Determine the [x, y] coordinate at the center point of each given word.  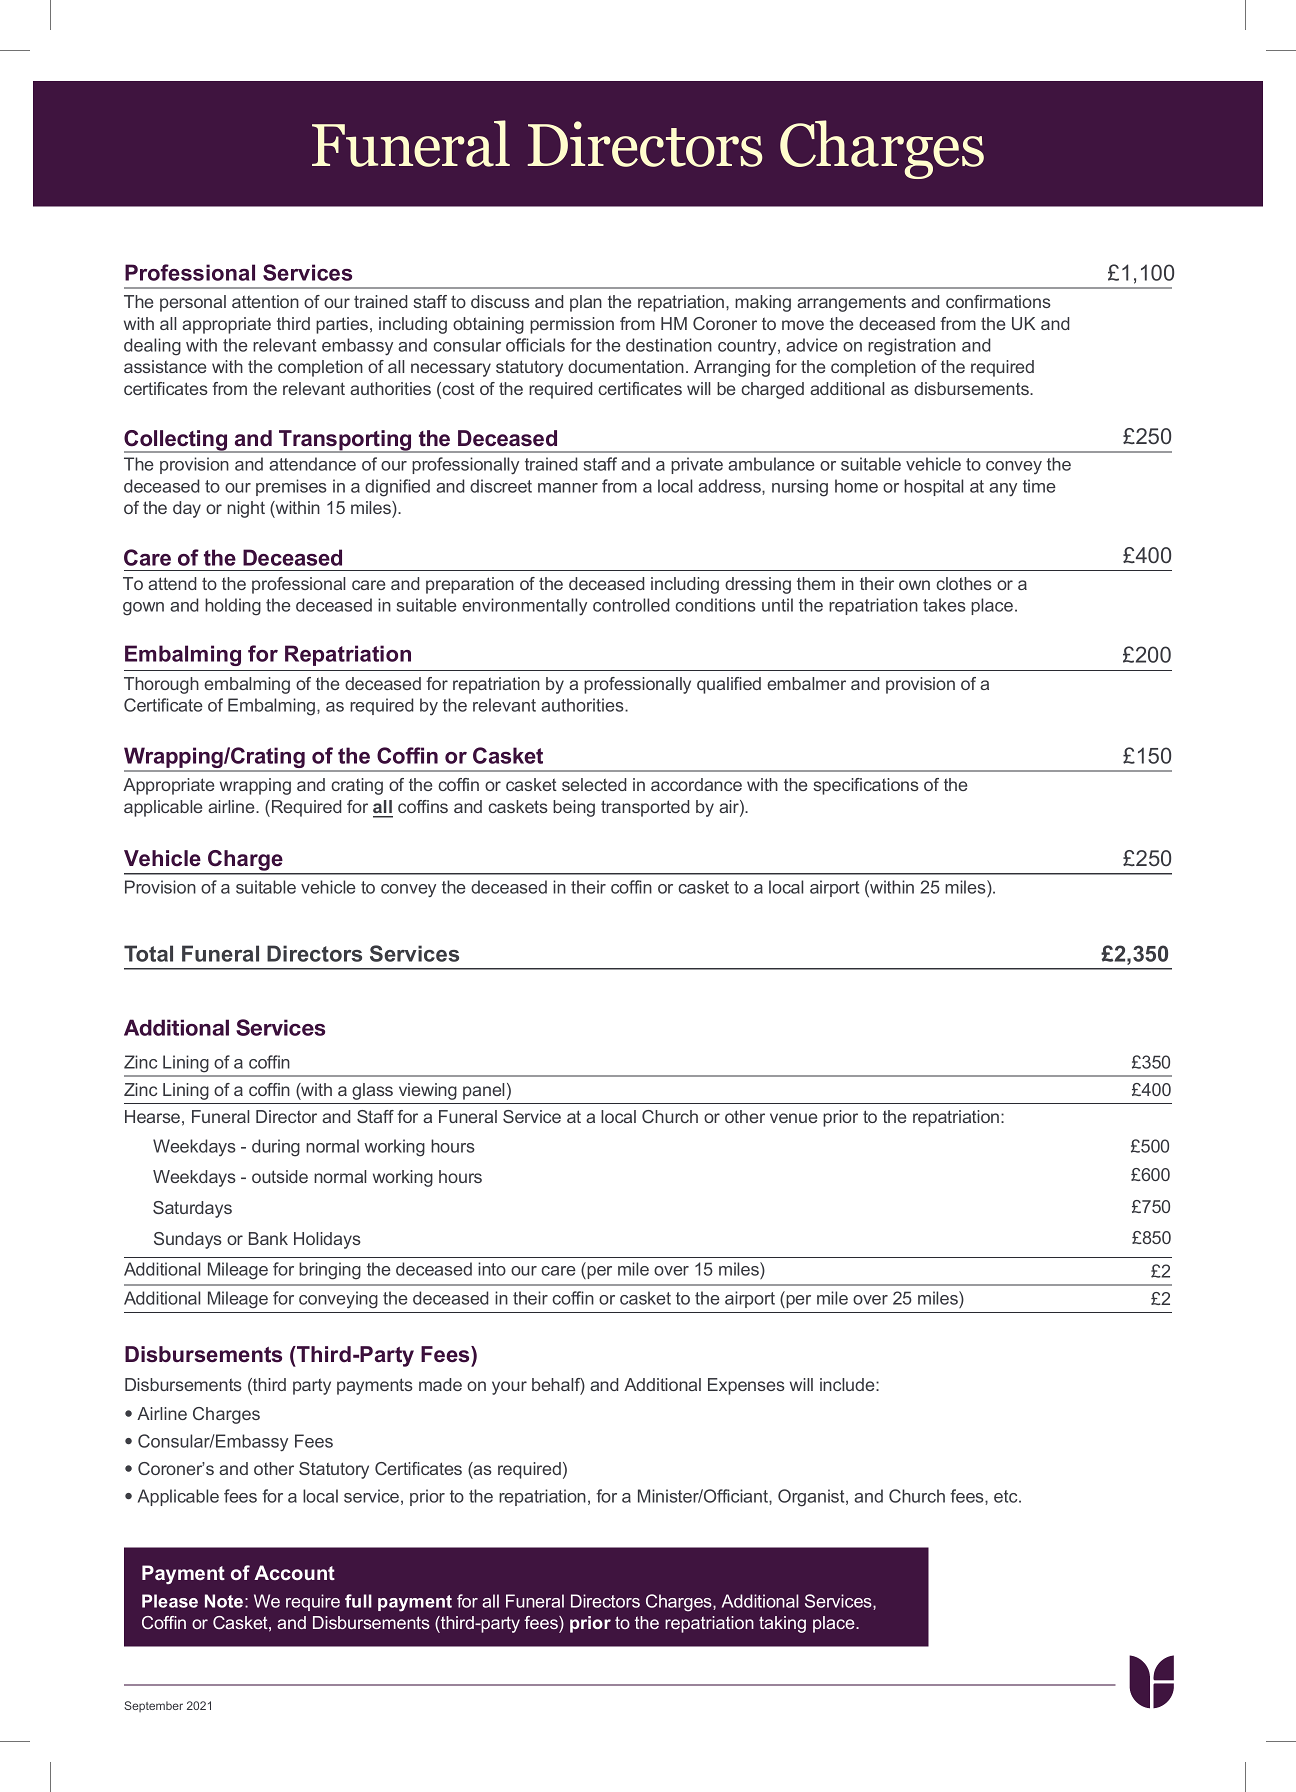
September [153, 1706]
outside [280, 1176]
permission [572, 325]
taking [782, 1624]
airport [834, 888]
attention [265, 301]
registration [912, 347]
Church [917, 1496]
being [574, 808]
